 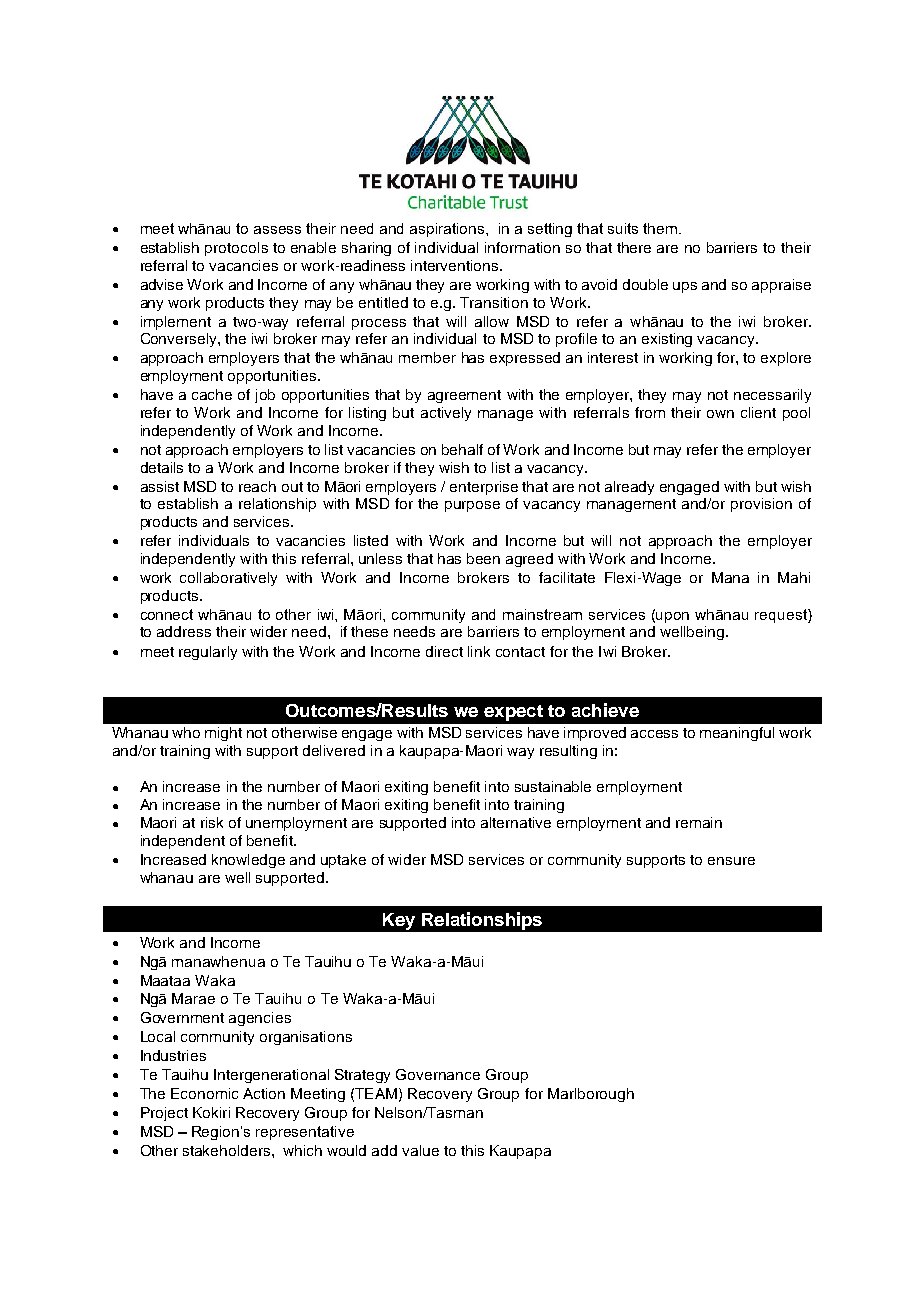 What do you see at coordinates (211, 1112) in the screenshot?
I see `Kokiri` at bounding box center [211, 1112].
